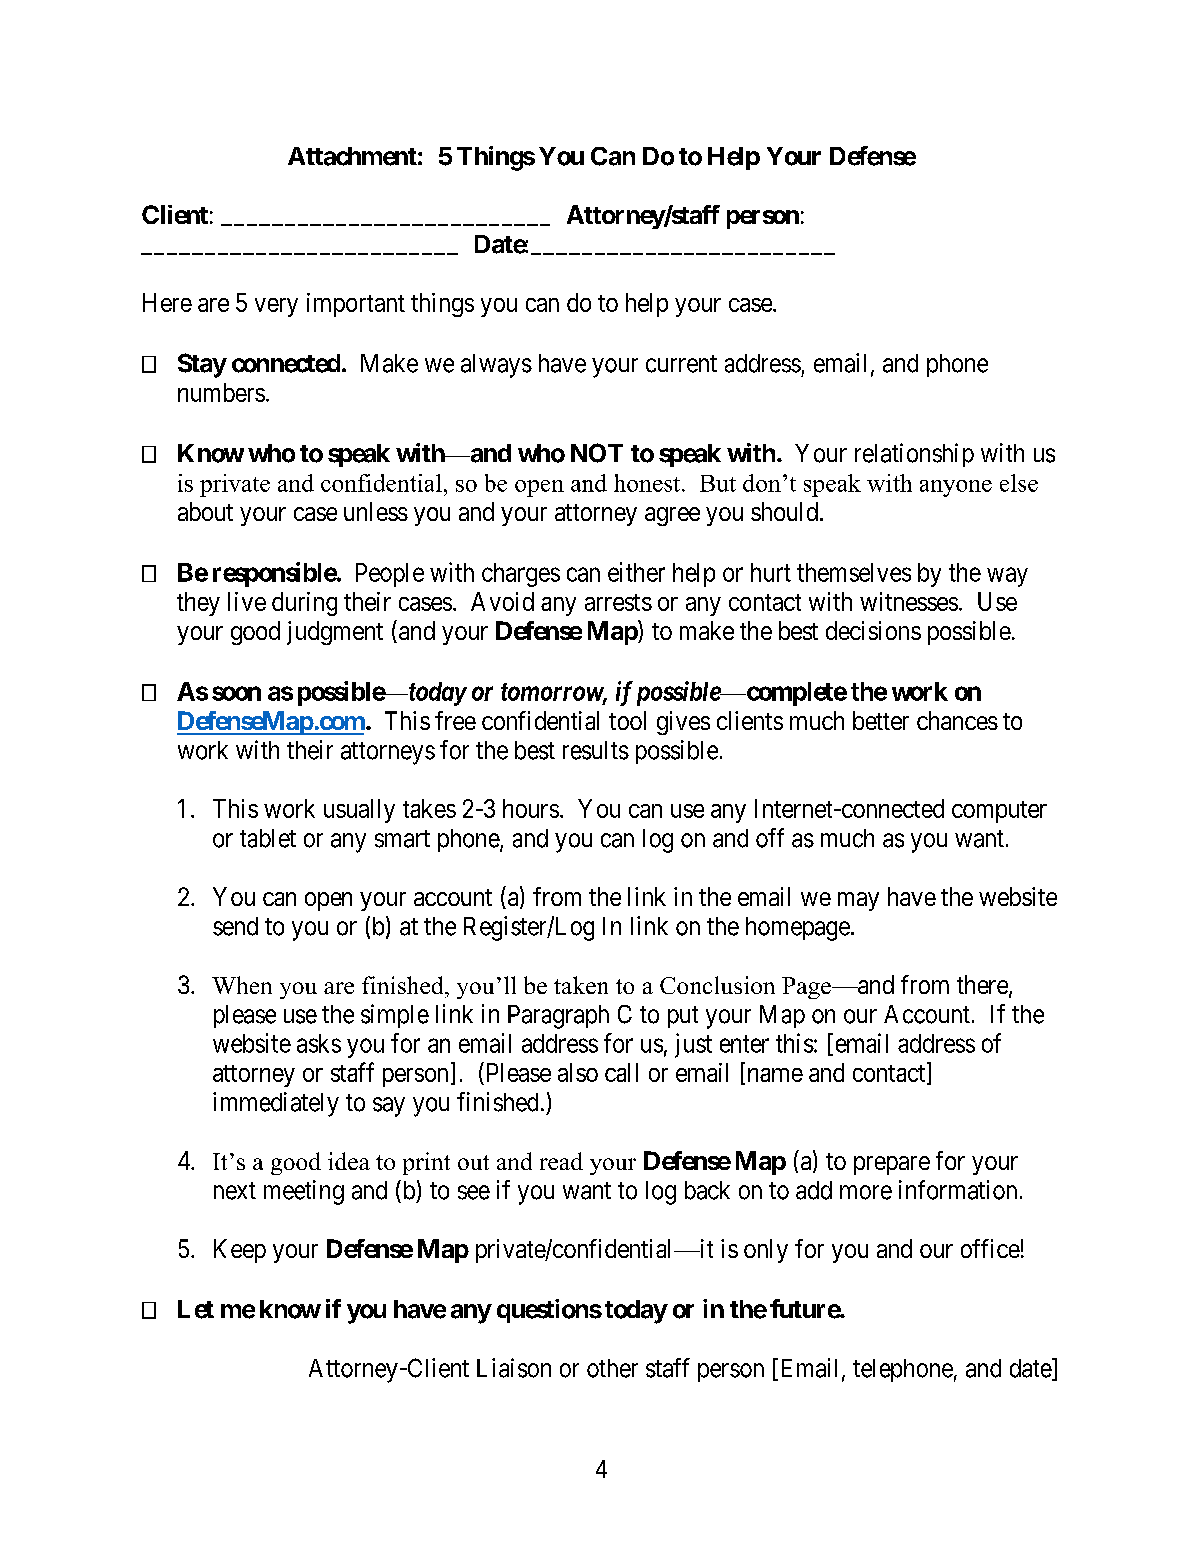 Image resolution: width=1201 pixels, height=1554 pixels. Describe the element at coordinates (990, 1248) in the screenshot. I see `office` at that location.
